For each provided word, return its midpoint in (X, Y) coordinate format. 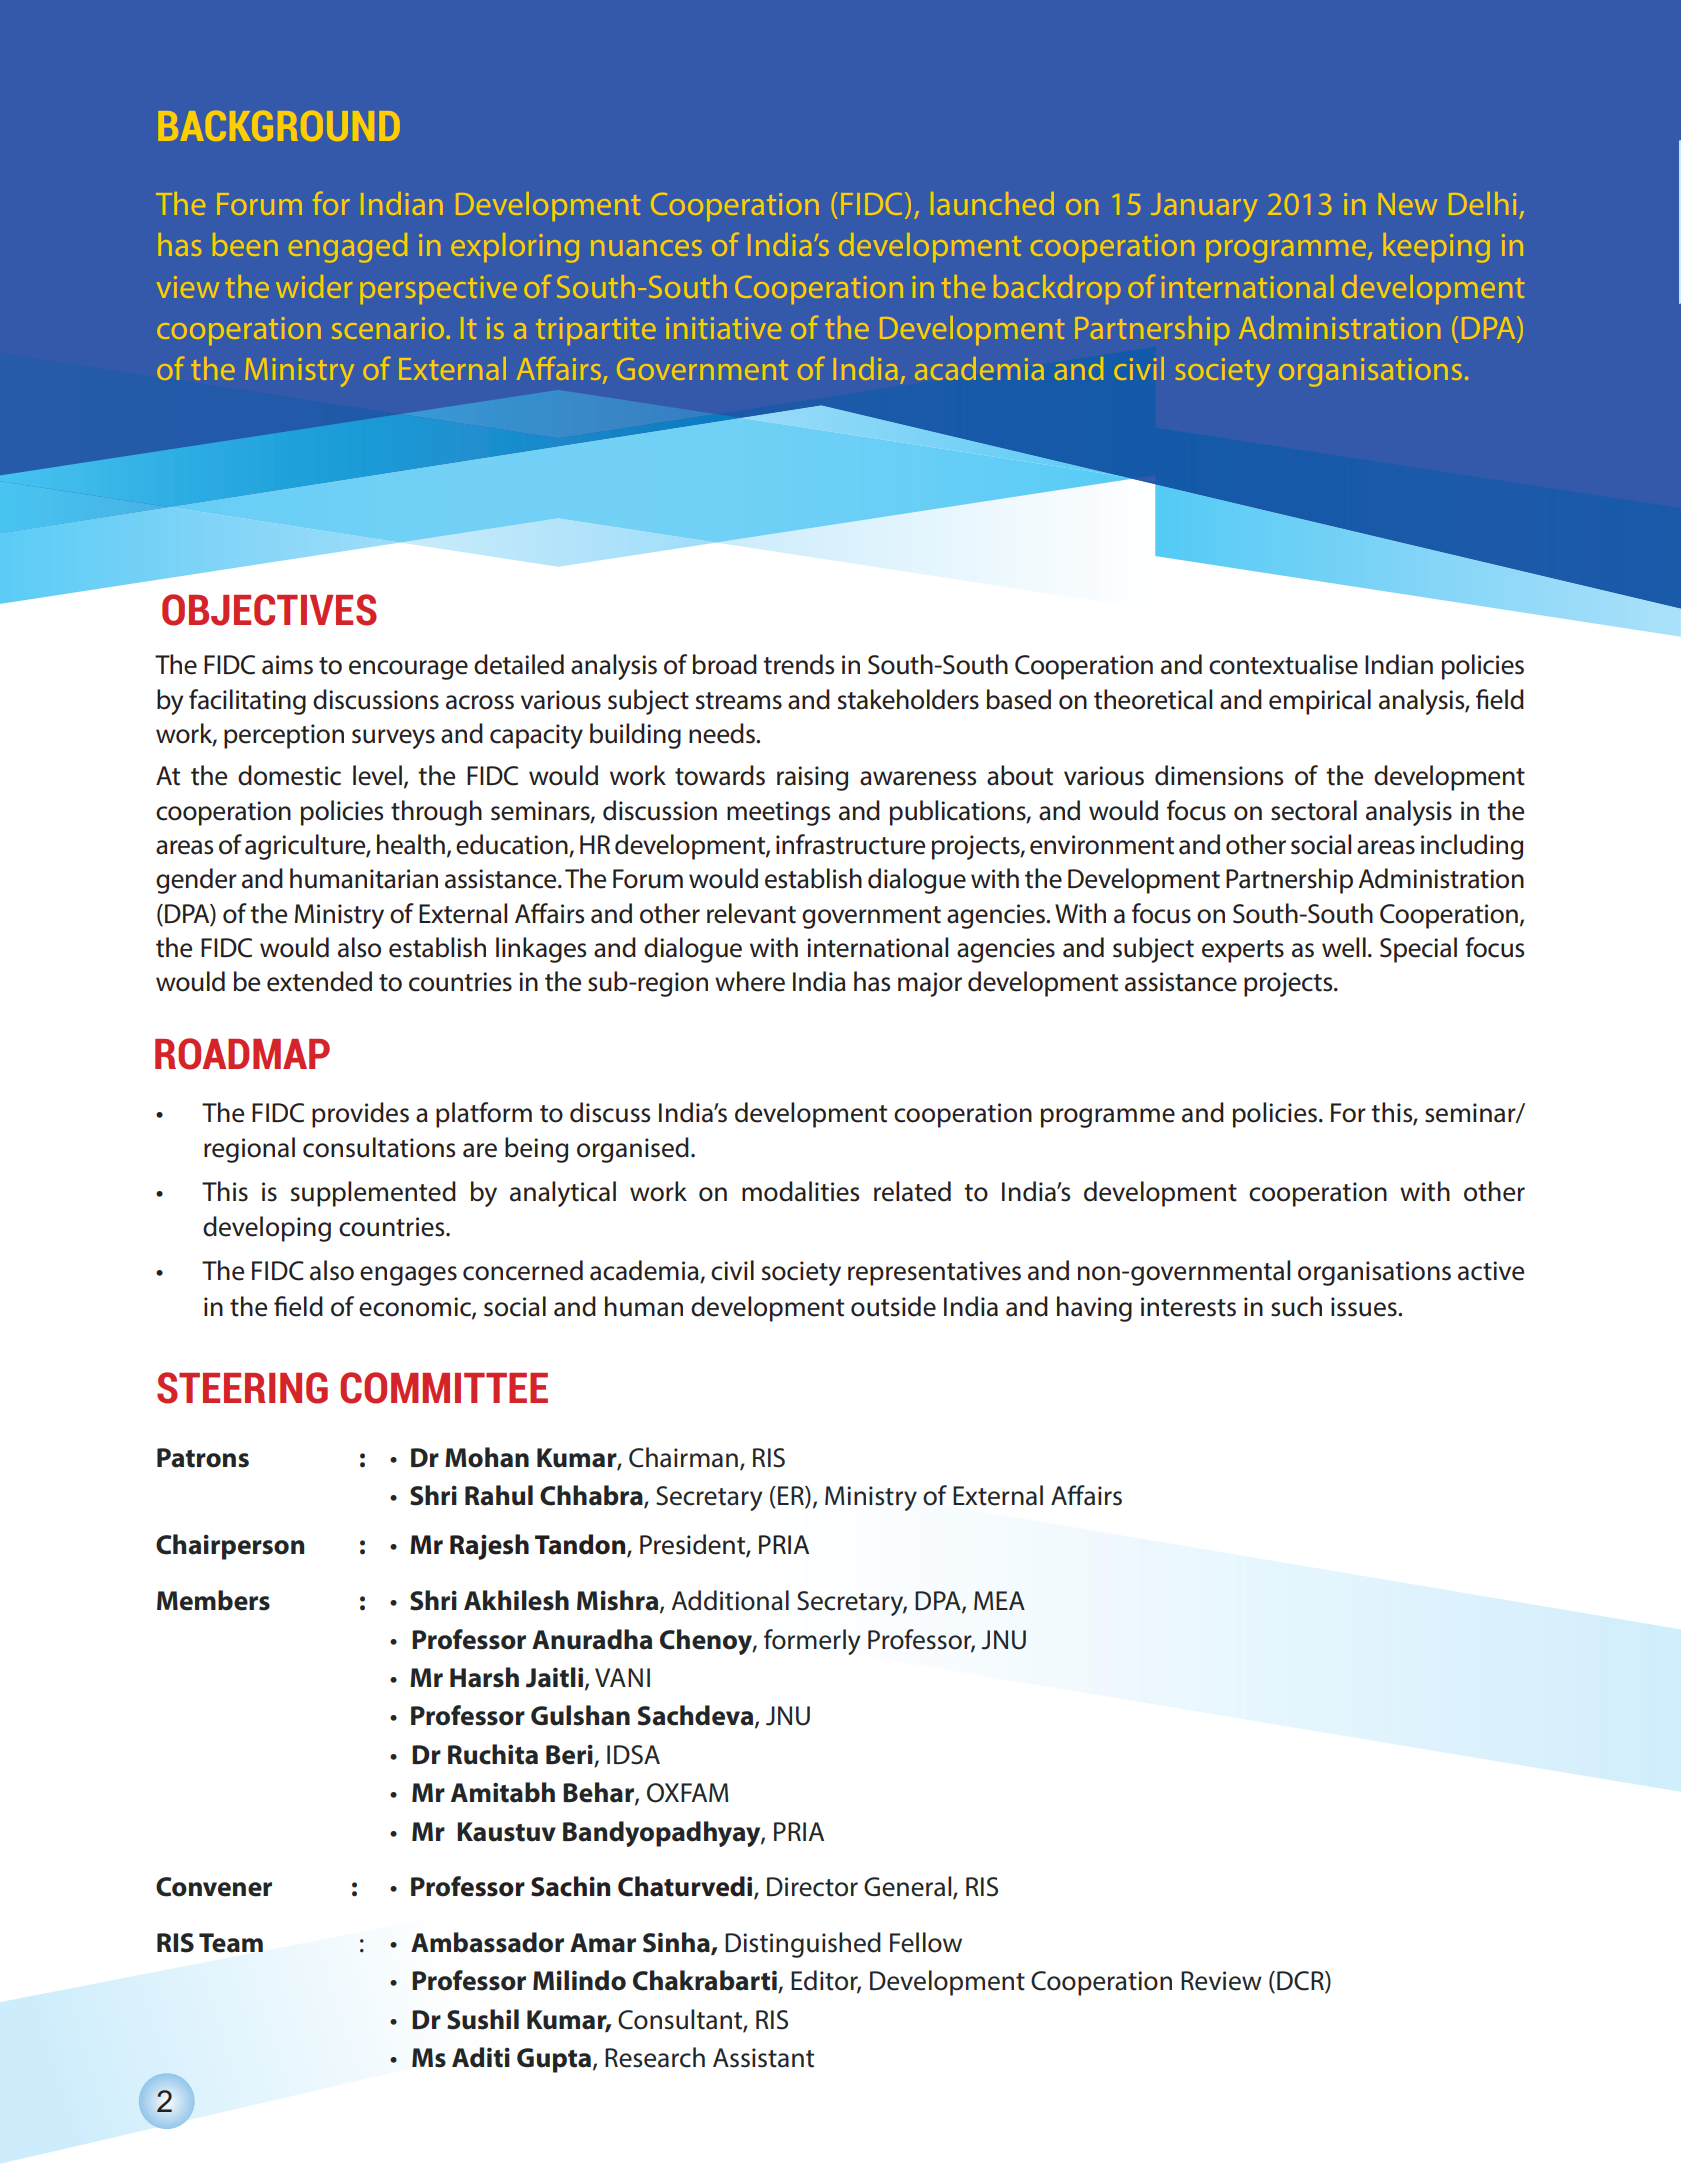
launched (992, 203)
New (1408, 204)
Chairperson (230, 1547)
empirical (1320, 702)
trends (798, 664)
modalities (800, 1191)
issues (1365, 1307)
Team (231, 1943)
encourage (408, 670)
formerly (812, 1642)
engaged (348, 247)
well (1344, 947)
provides (360, 1115)
